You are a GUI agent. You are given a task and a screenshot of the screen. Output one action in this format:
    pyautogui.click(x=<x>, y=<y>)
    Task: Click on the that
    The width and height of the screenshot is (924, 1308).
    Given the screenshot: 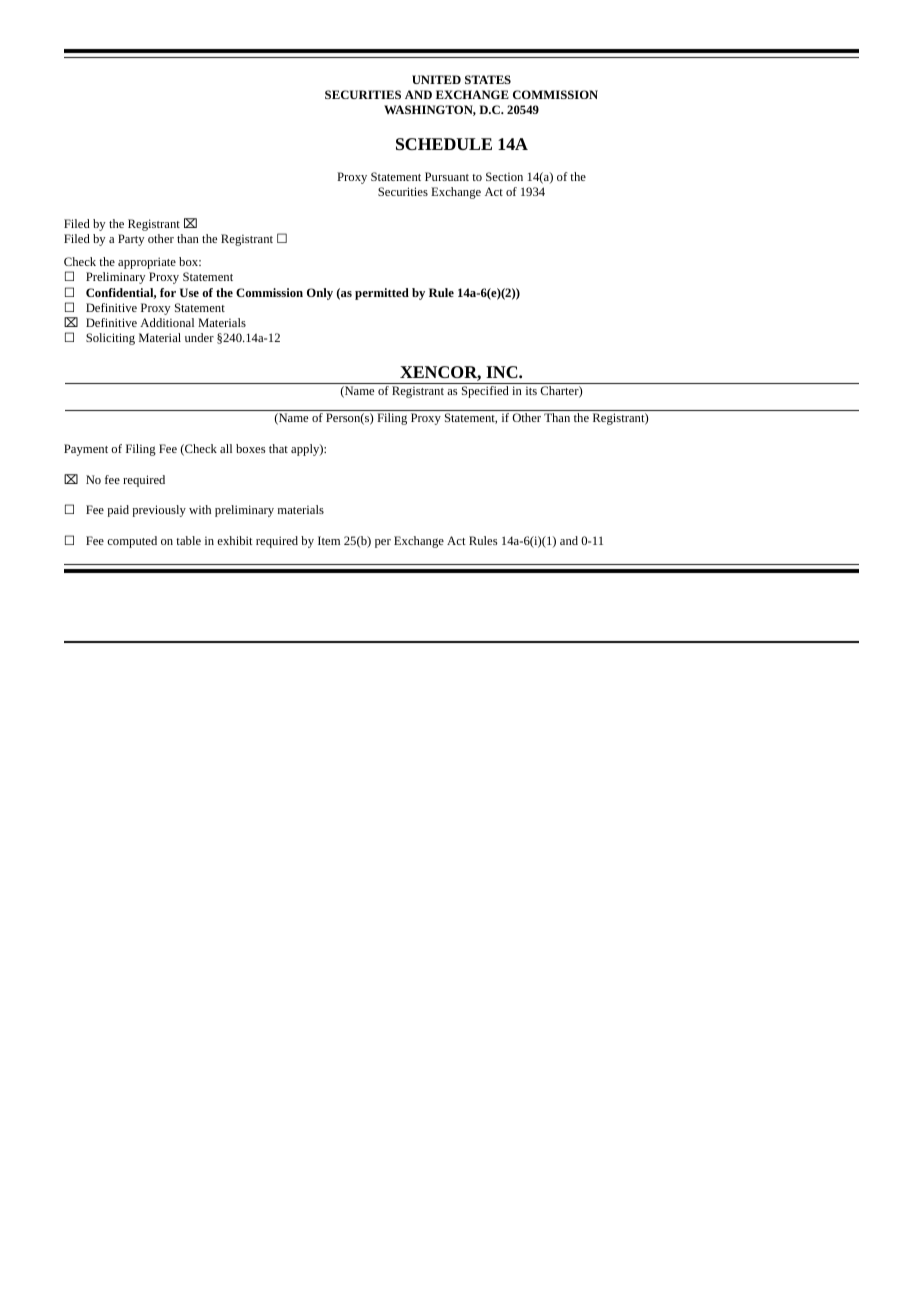 What is the action you would take?
    pyautogui.click(x=278, y=448)
